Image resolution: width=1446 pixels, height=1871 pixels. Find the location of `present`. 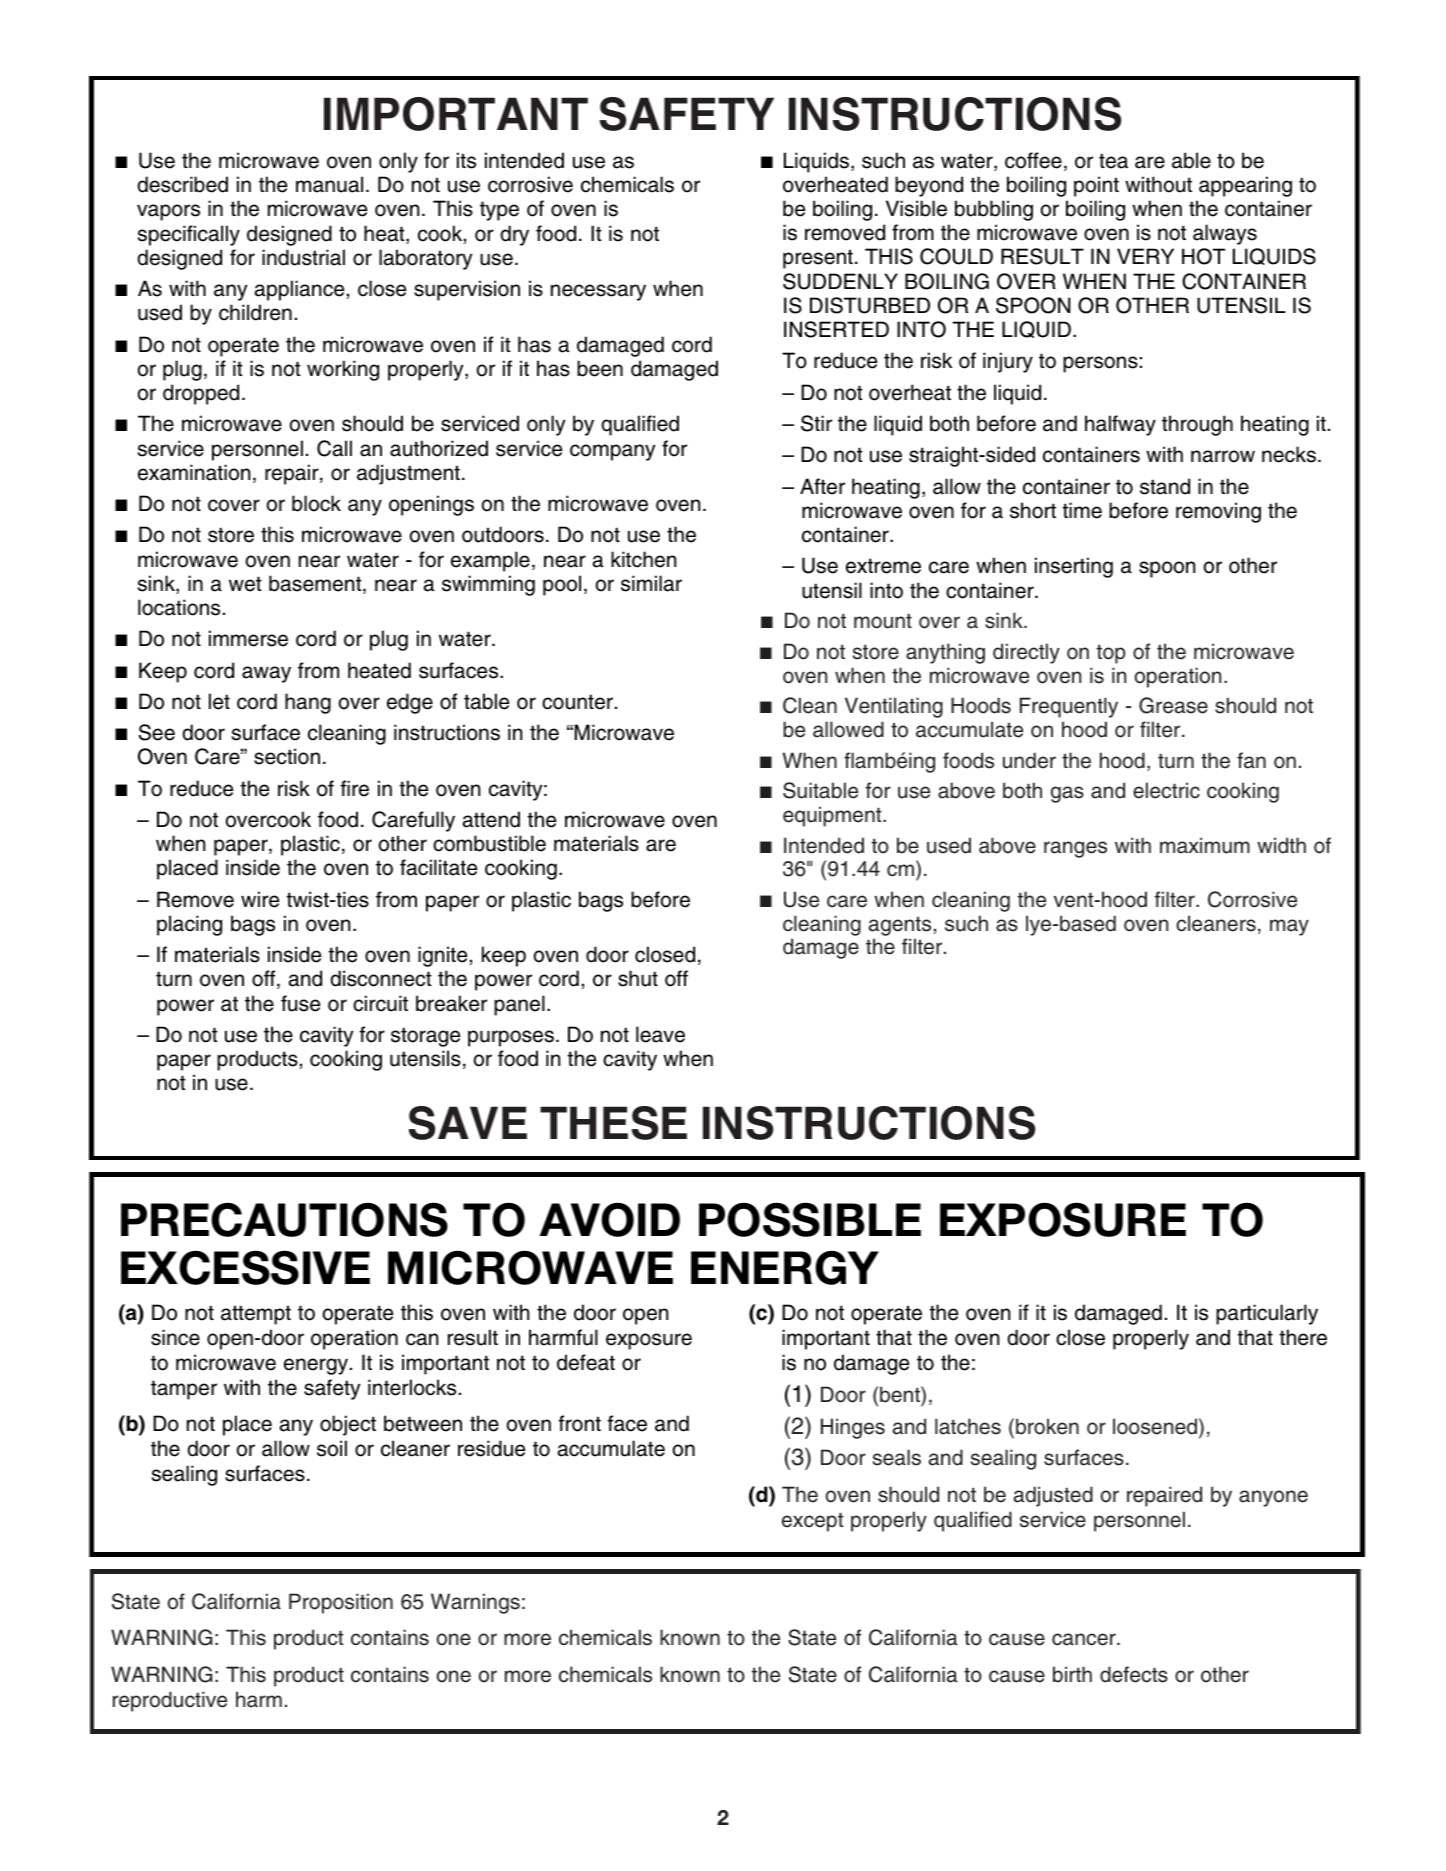

present is located at coordinates (818, 259).
